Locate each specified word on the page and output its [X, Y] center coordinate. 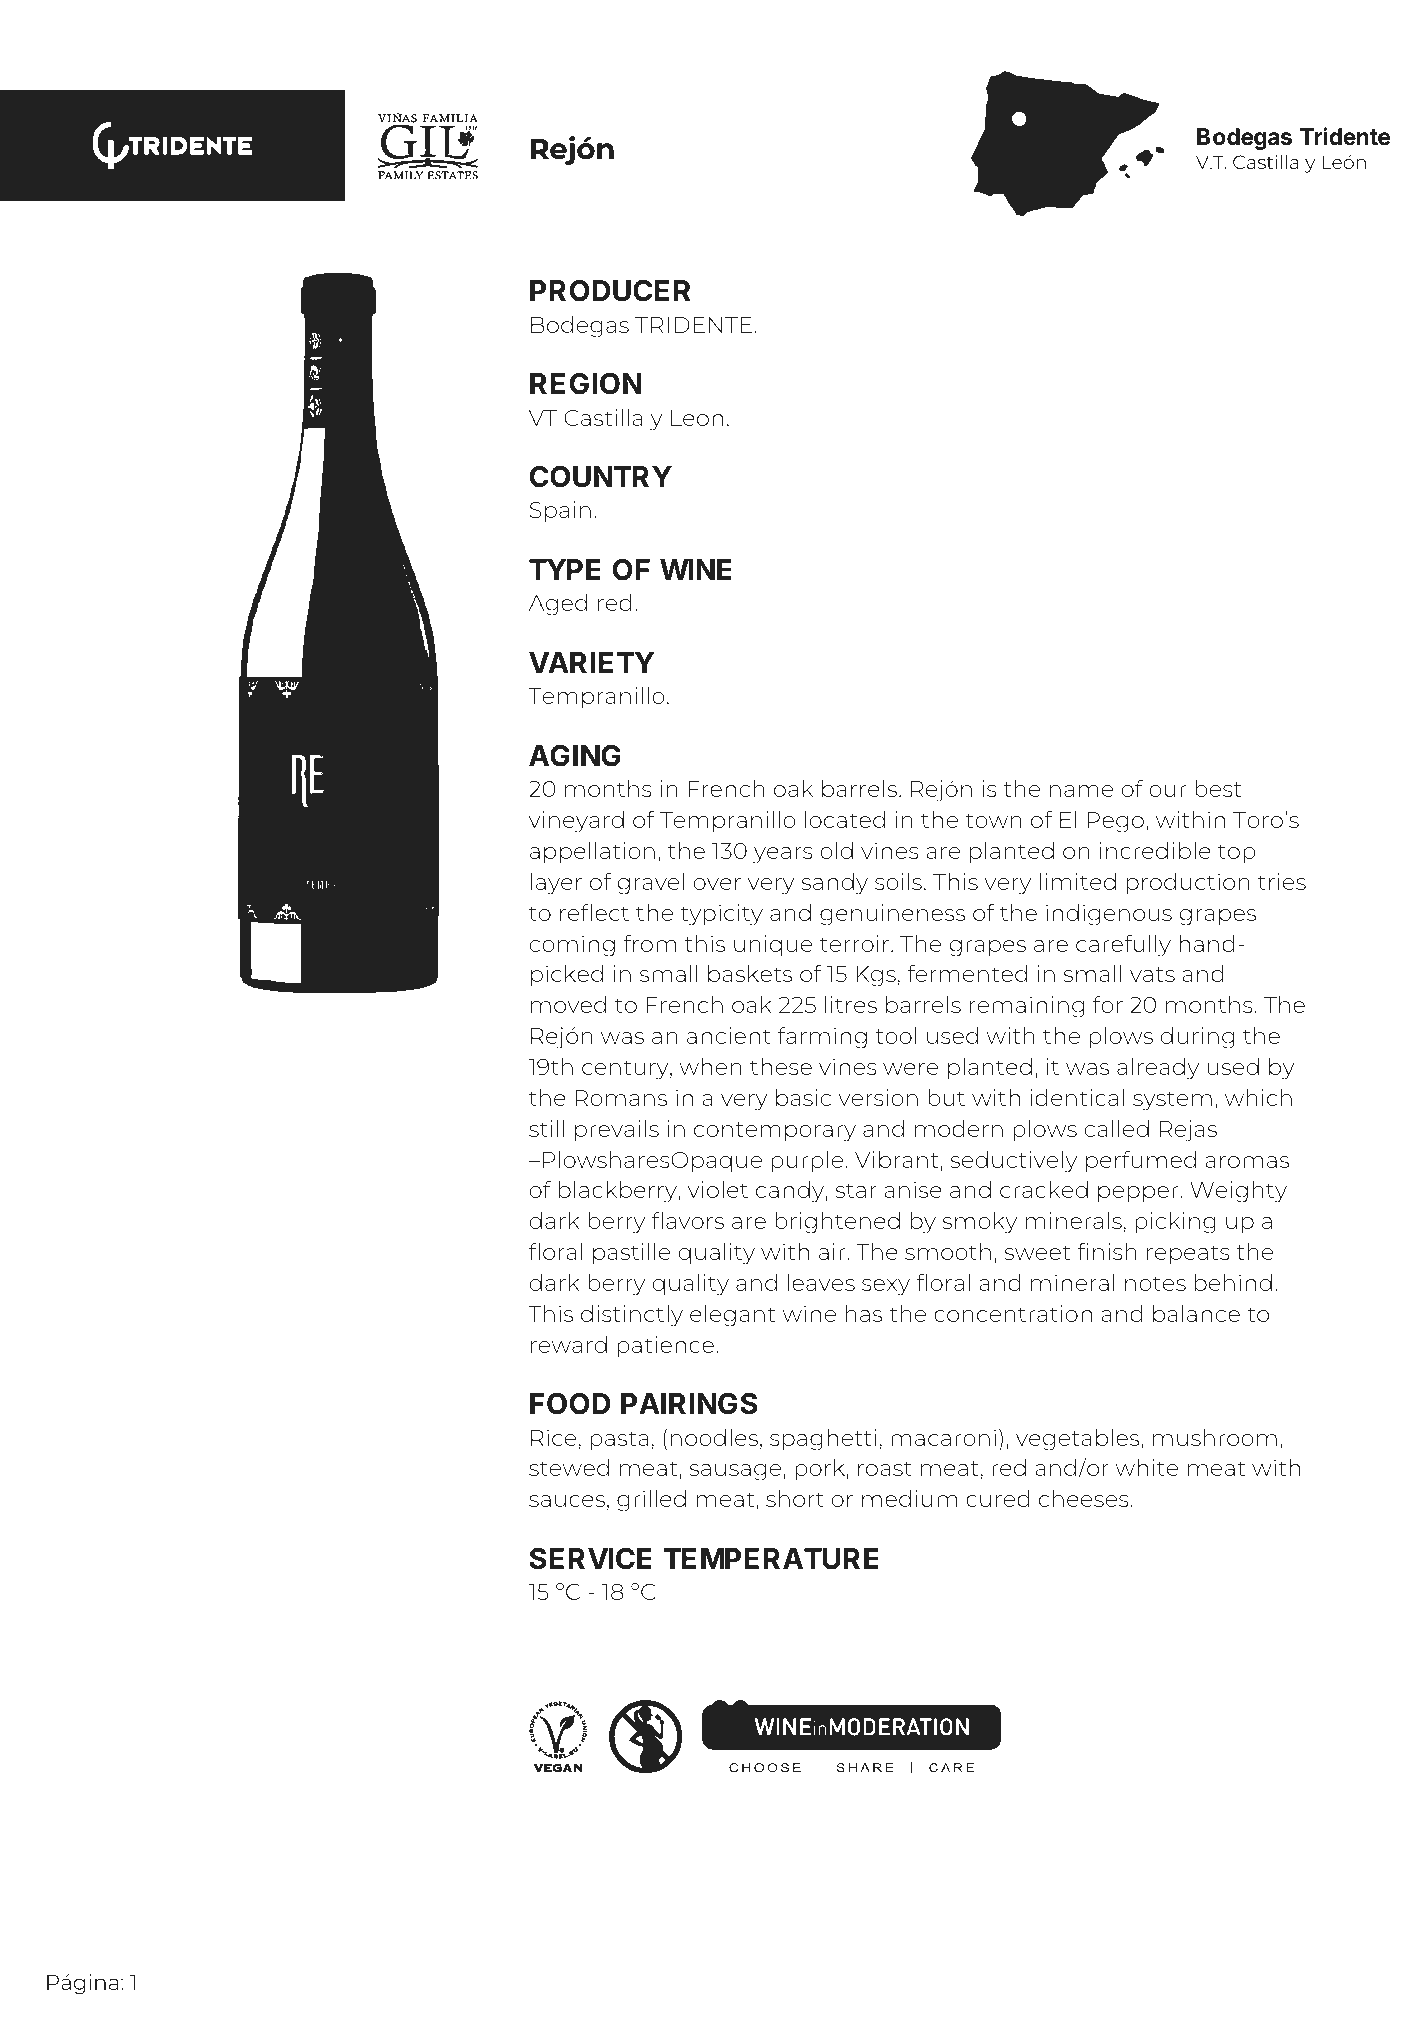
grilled [651, 1501]
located [845, 819]
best [1218, 788]
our [1167, 791]
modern [959, 1128]
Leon [697, 418]
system [1172, 1101]
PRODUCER [610, 291]
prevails [617, 1131]
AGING [575, 756]
